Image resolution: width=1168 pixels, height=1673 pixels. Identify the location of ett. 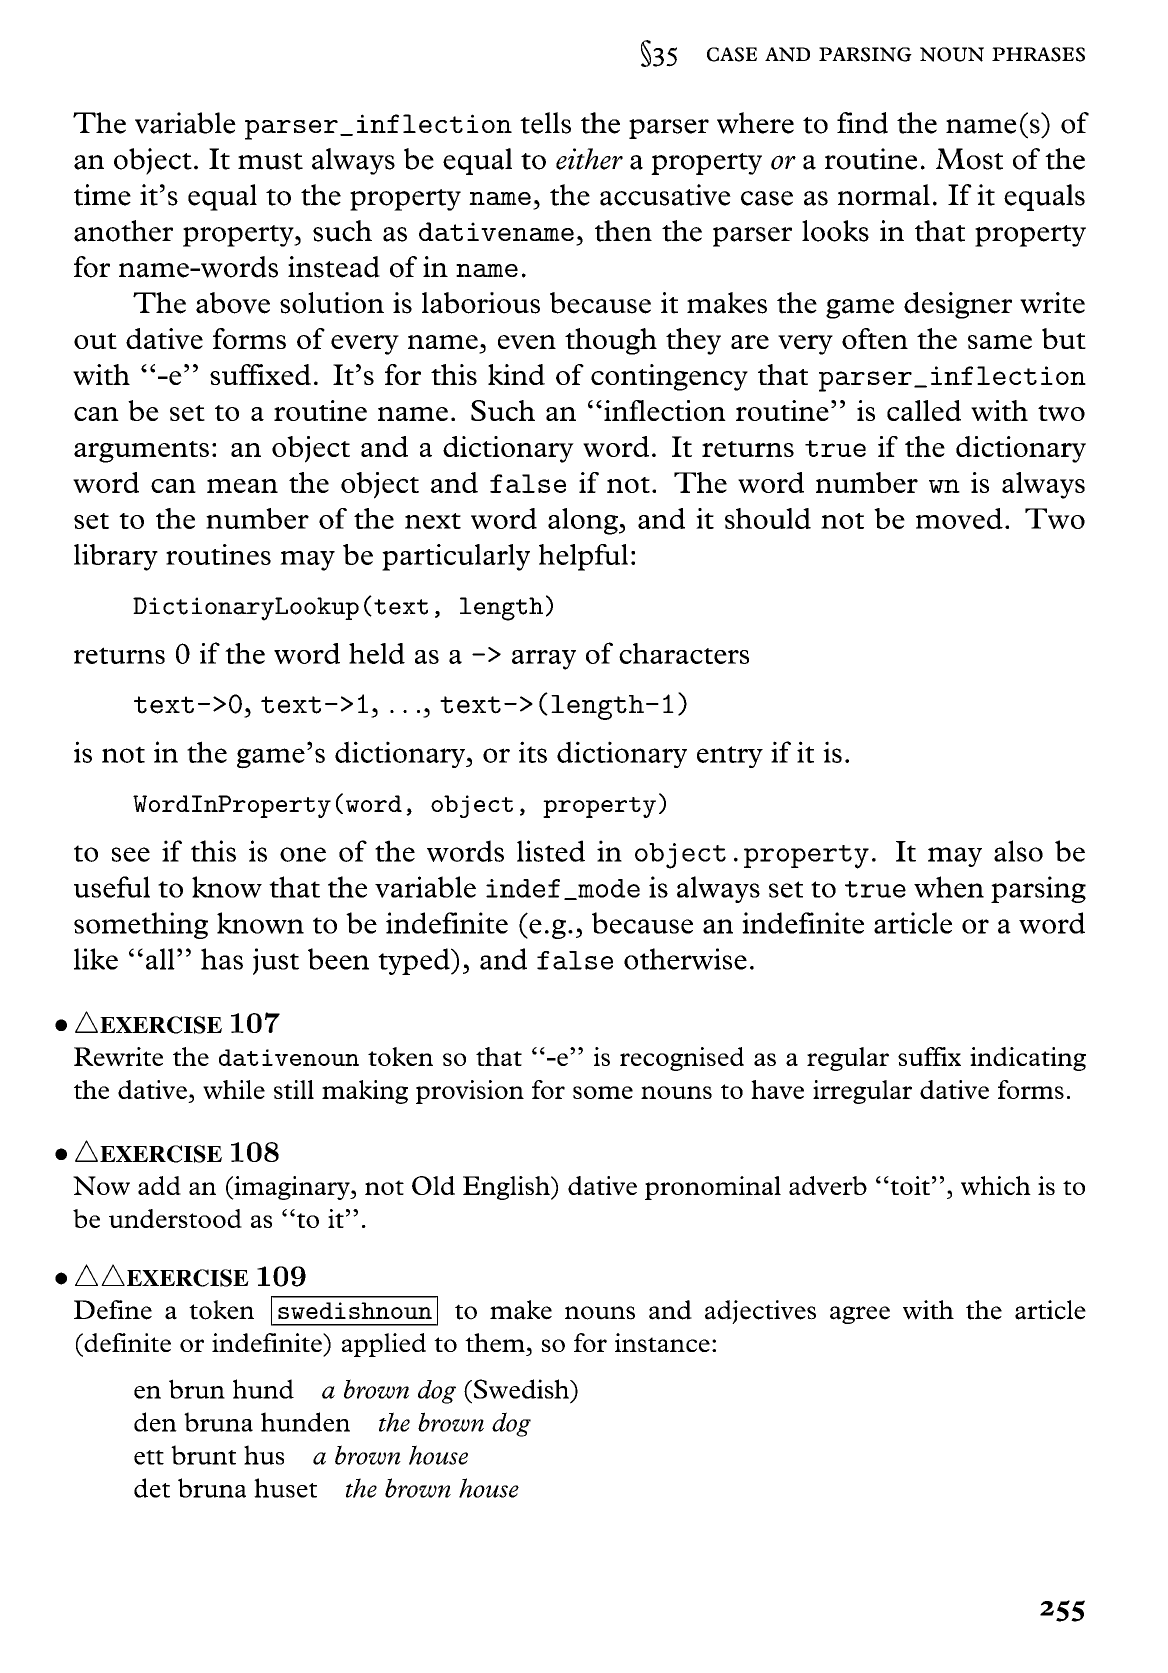
(149, 1457).
